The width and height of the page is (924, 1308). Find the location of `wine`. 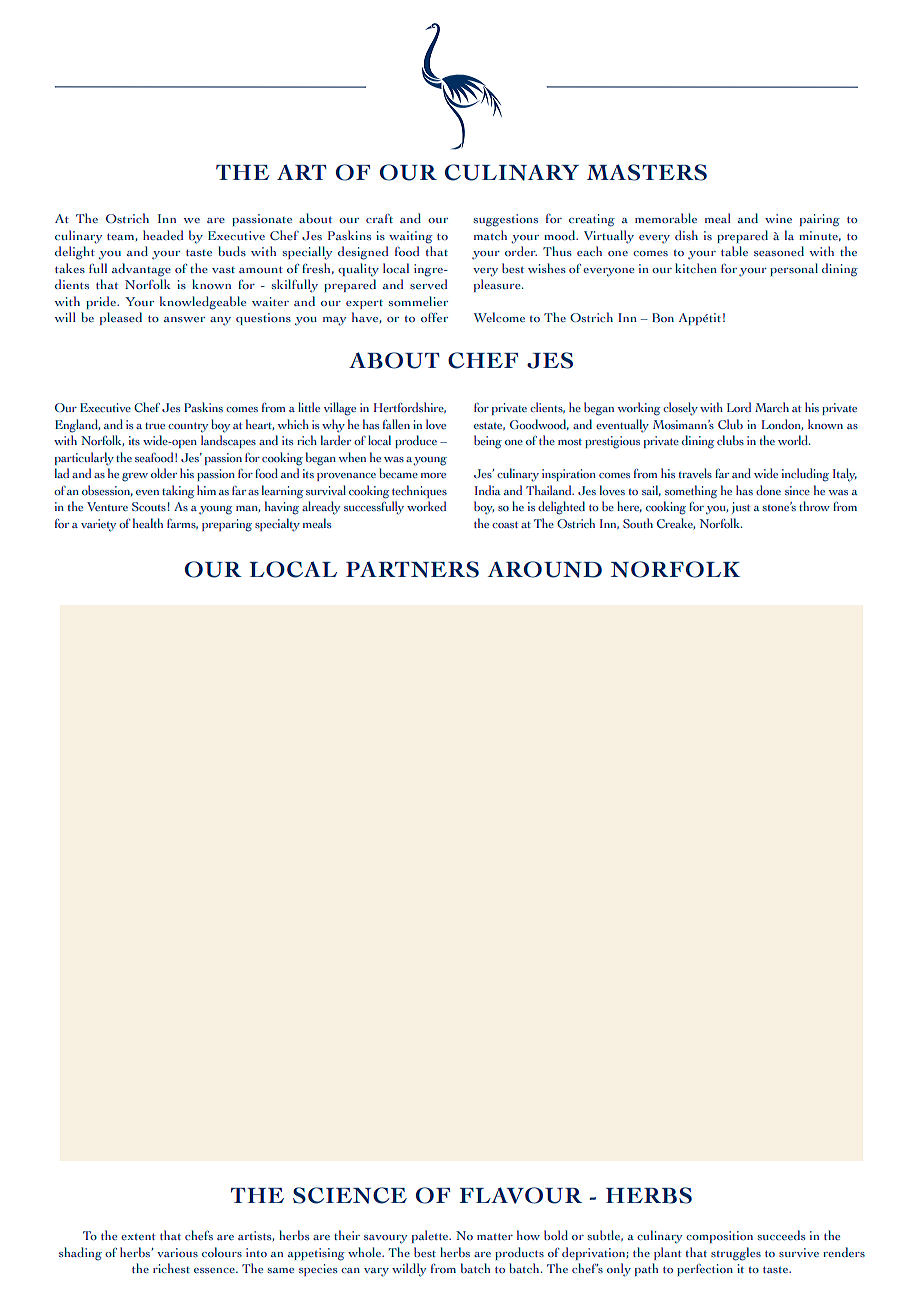

wine is located at coordinates (778, 218).
